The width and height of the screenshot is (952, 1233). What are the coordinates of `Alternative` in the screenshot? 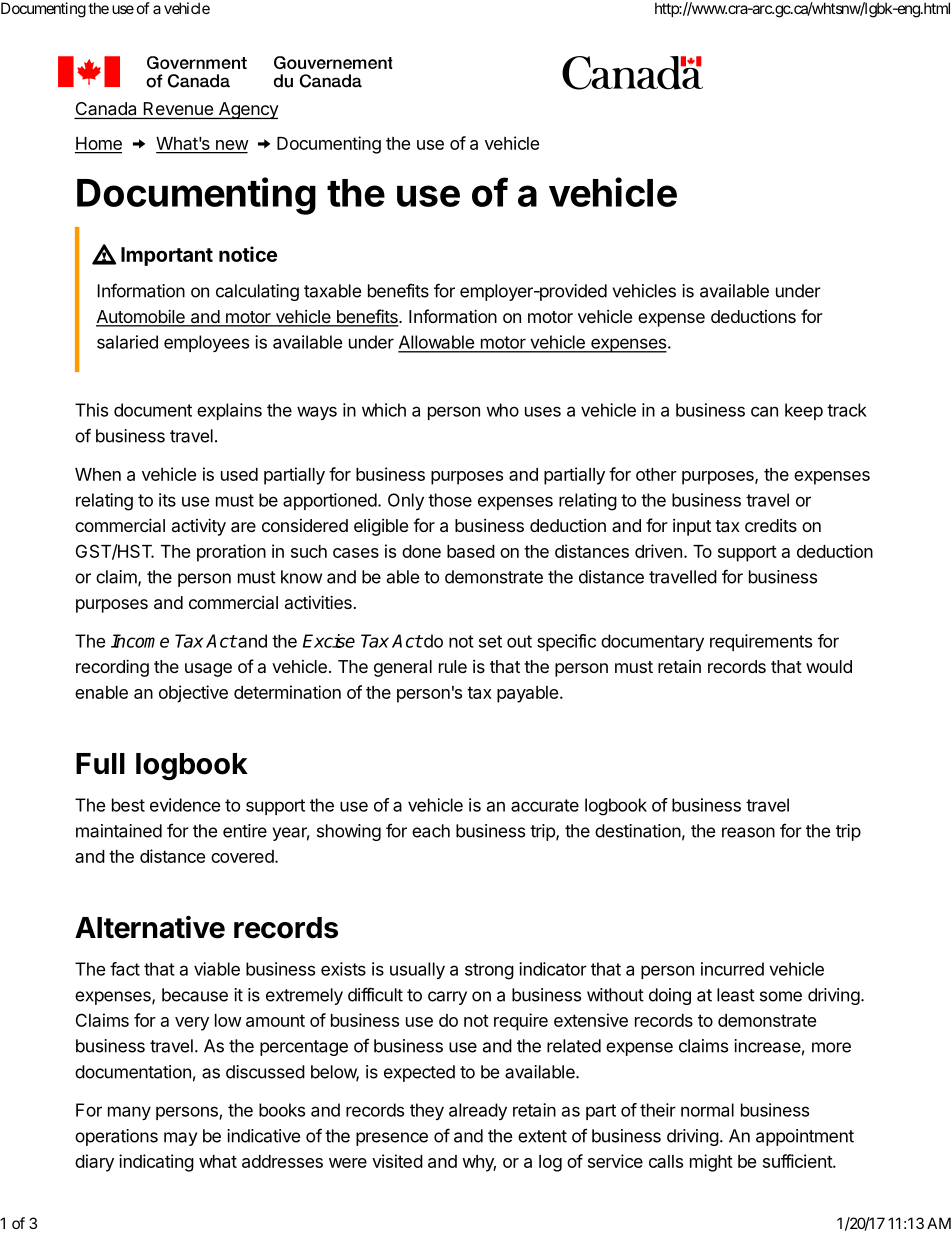 It's located at (150, 927).
